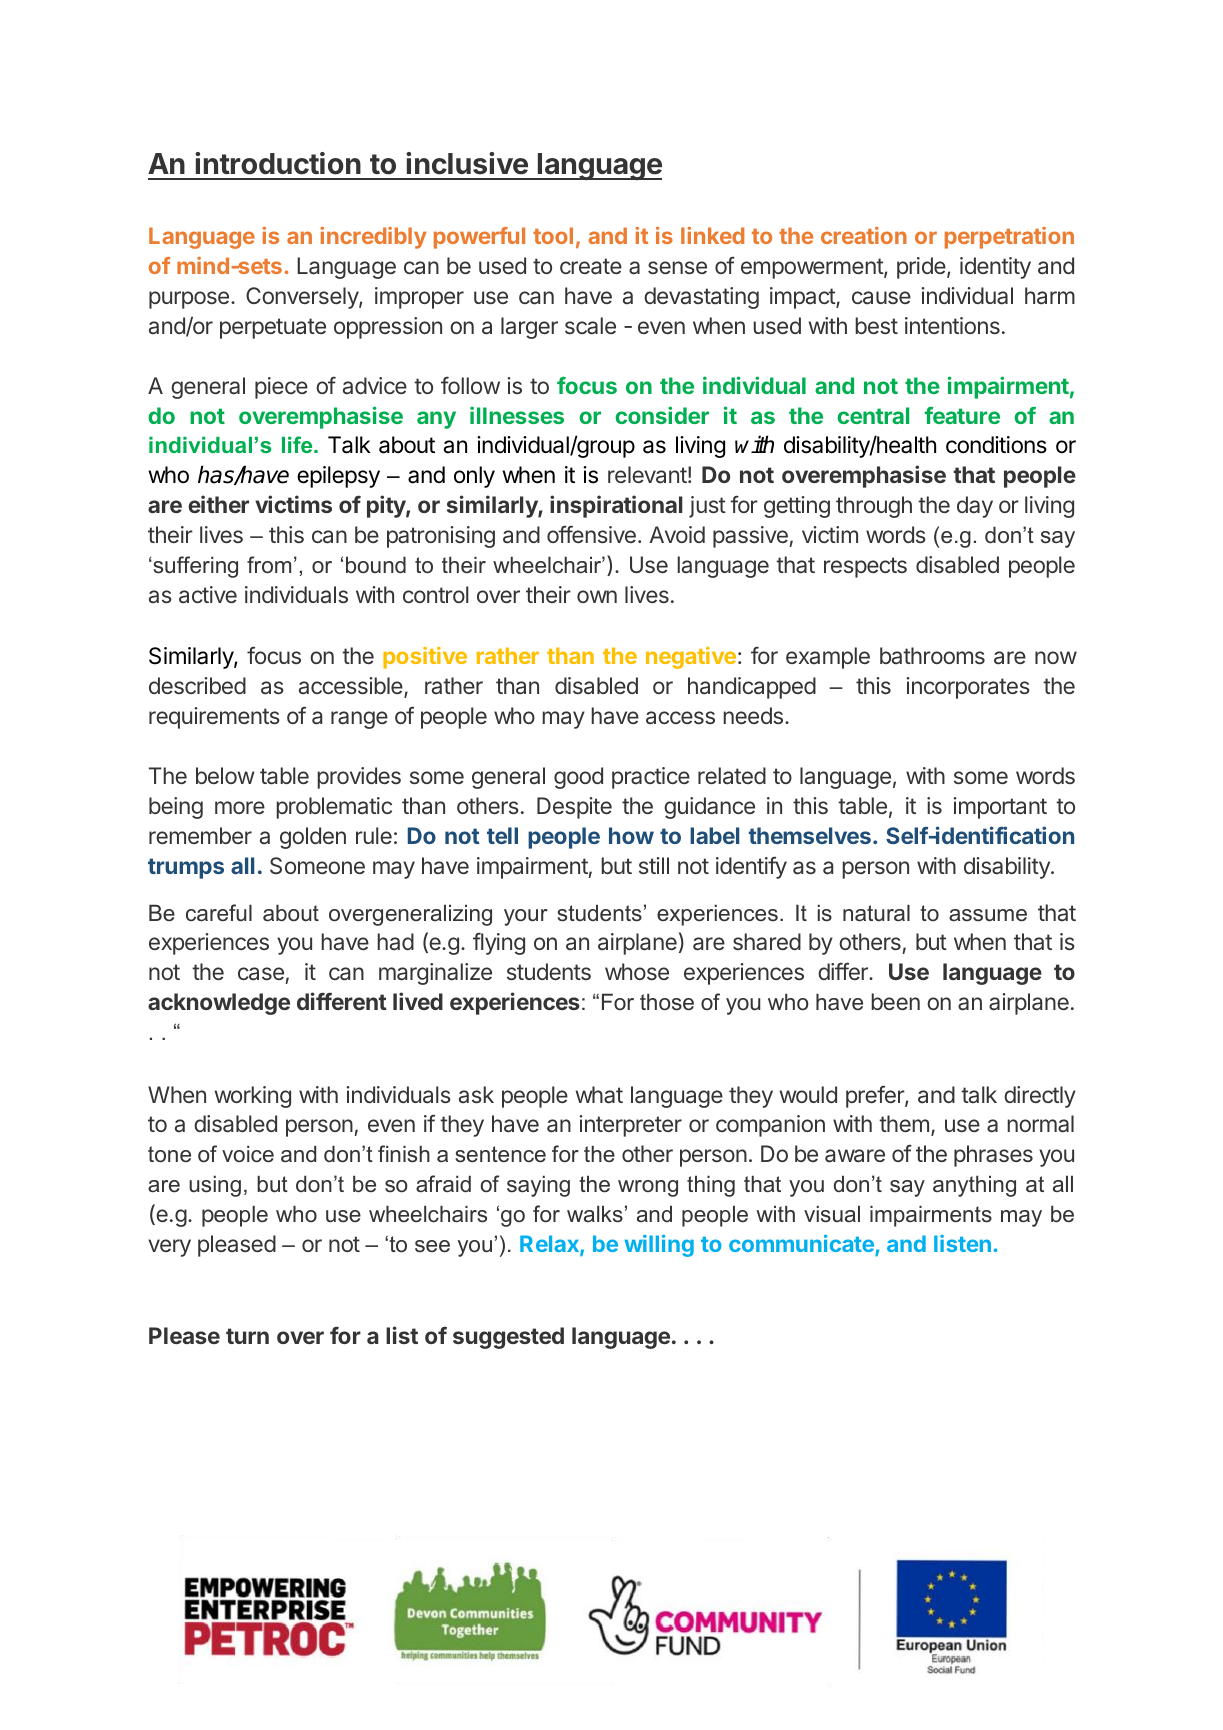 This screenshot has width=1223, height=1730. I want to click on incorporates, so click(968, 688).
